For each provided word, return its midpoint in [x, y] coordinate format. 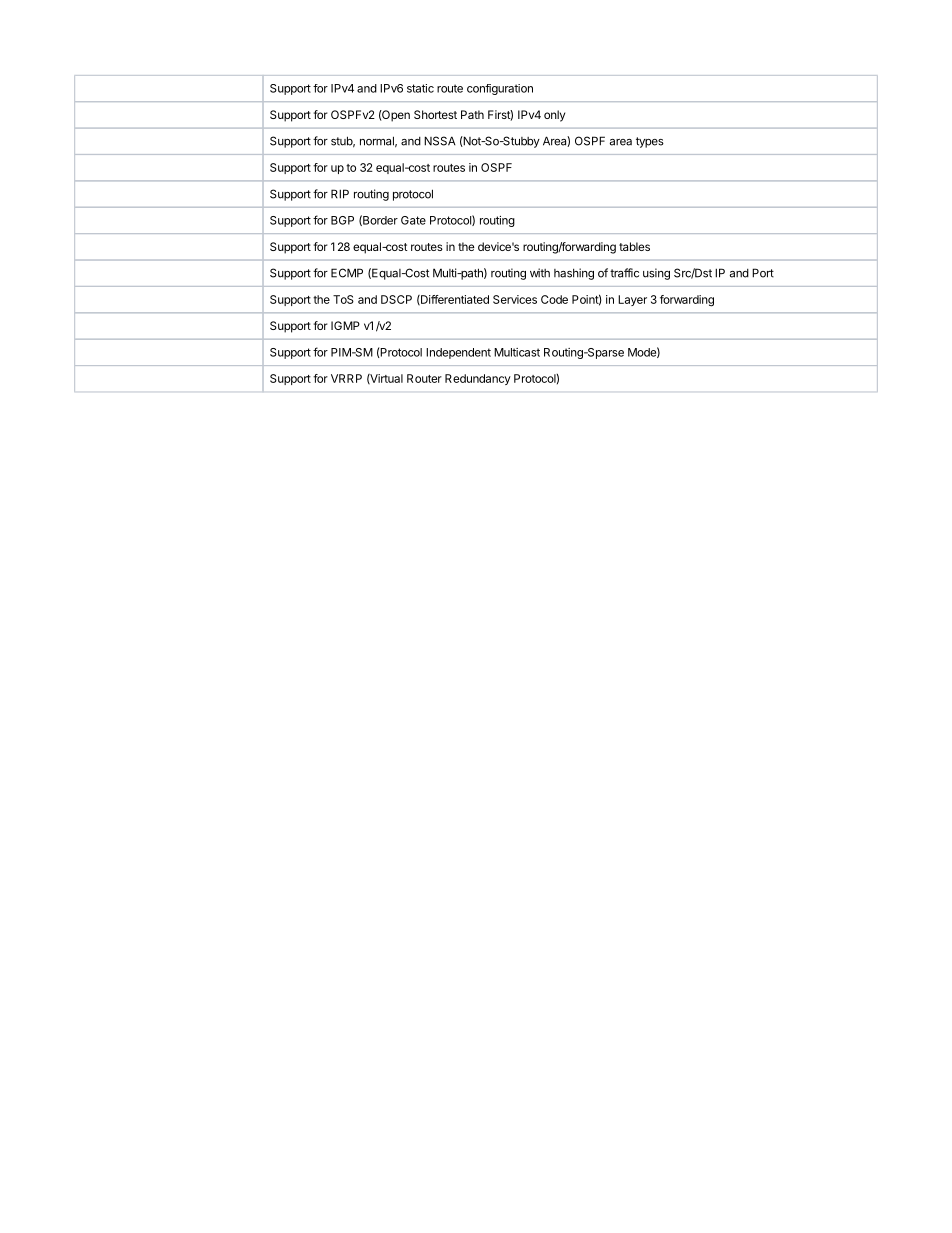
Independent [458, 353]
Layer [632, 300]
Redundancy [478, 379]
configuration [500, 89]
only [554, 116]
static [420, 88]
